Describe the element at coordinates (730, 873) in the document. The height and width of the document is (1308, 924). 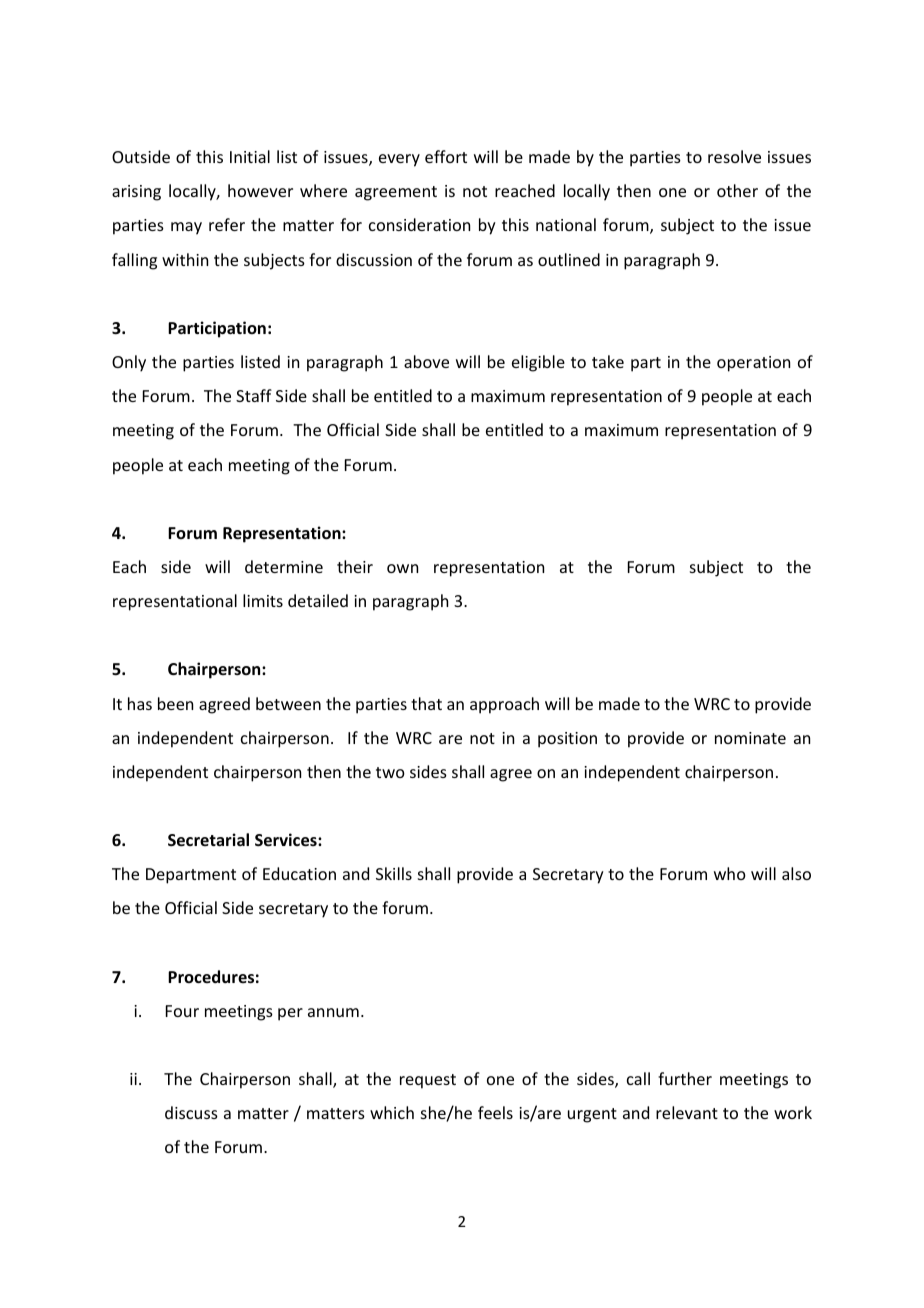
I see `who` at that location.
